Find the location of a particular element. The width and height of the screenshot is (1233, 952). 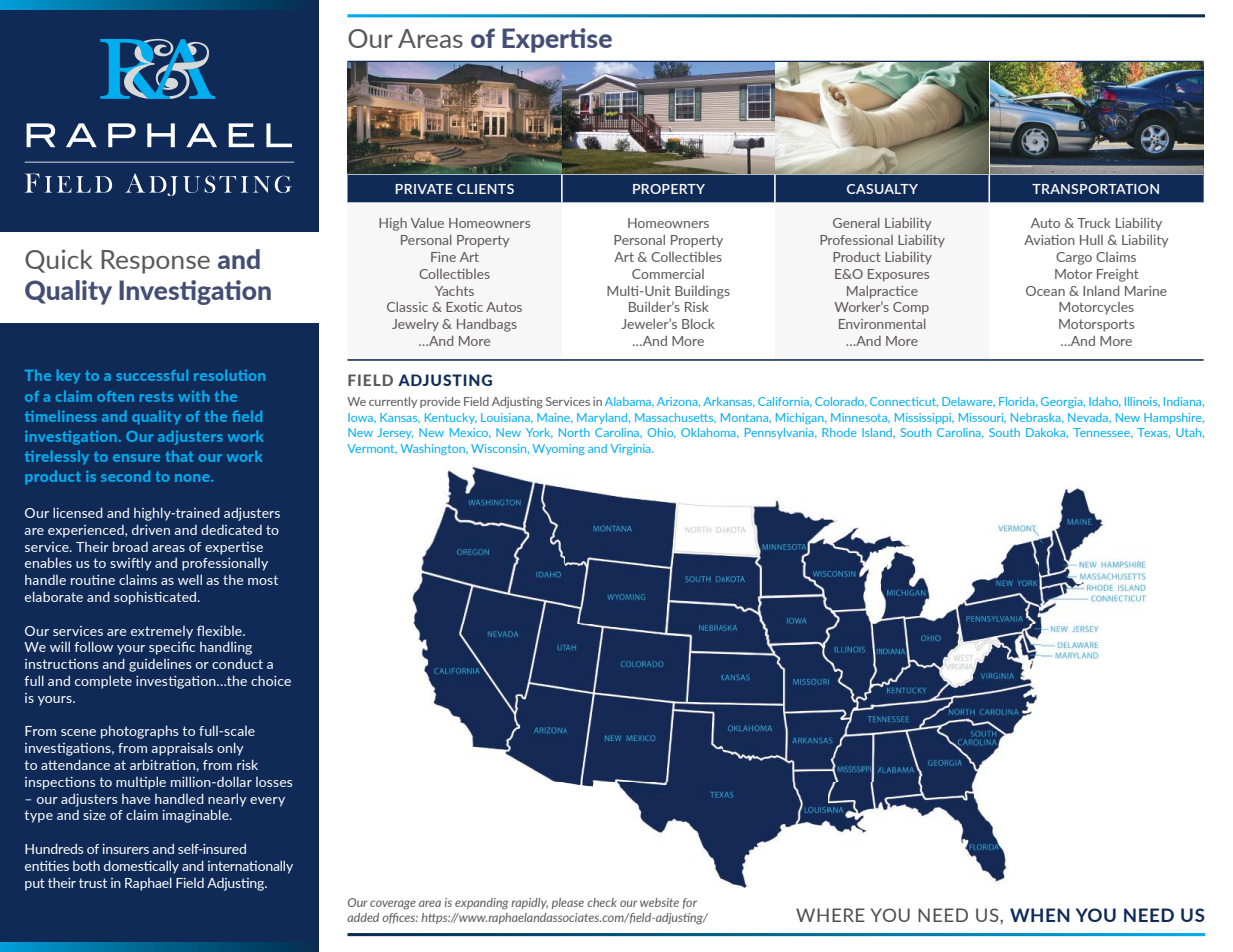

CLIENTS is located at coordinates (485, 189).
